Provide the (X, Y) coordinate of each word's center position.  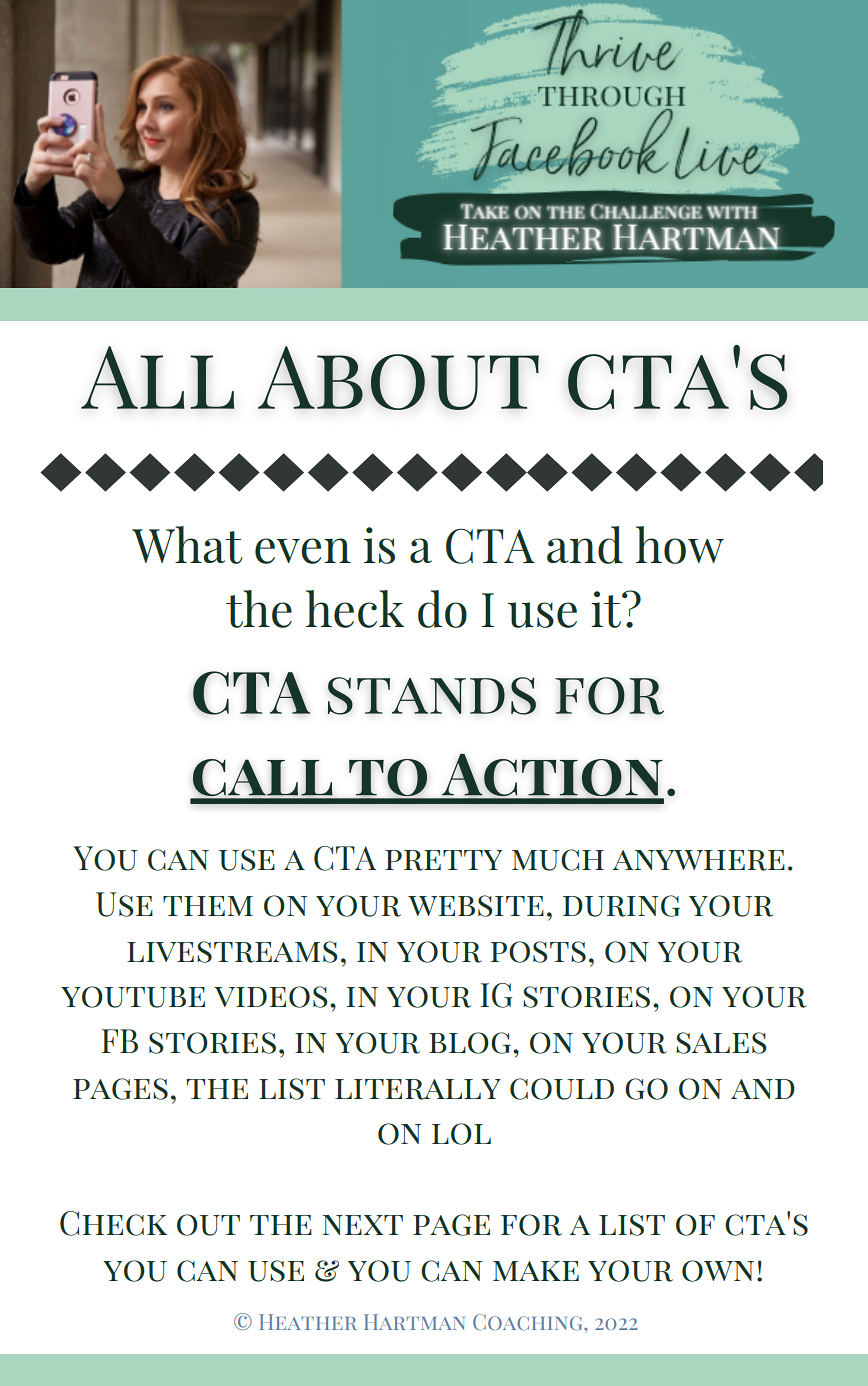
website (476, 906)
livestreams (232, 952)
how (680, 545)
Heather (308, 1322)
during (621, 906)
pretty (443, 860)
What (187, 545)
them (208, 906)
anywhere (699, 860)
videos (271, 997)
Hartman (414, 1322)
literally (418, 1089)
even (303, 551)
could (562, 1089)
